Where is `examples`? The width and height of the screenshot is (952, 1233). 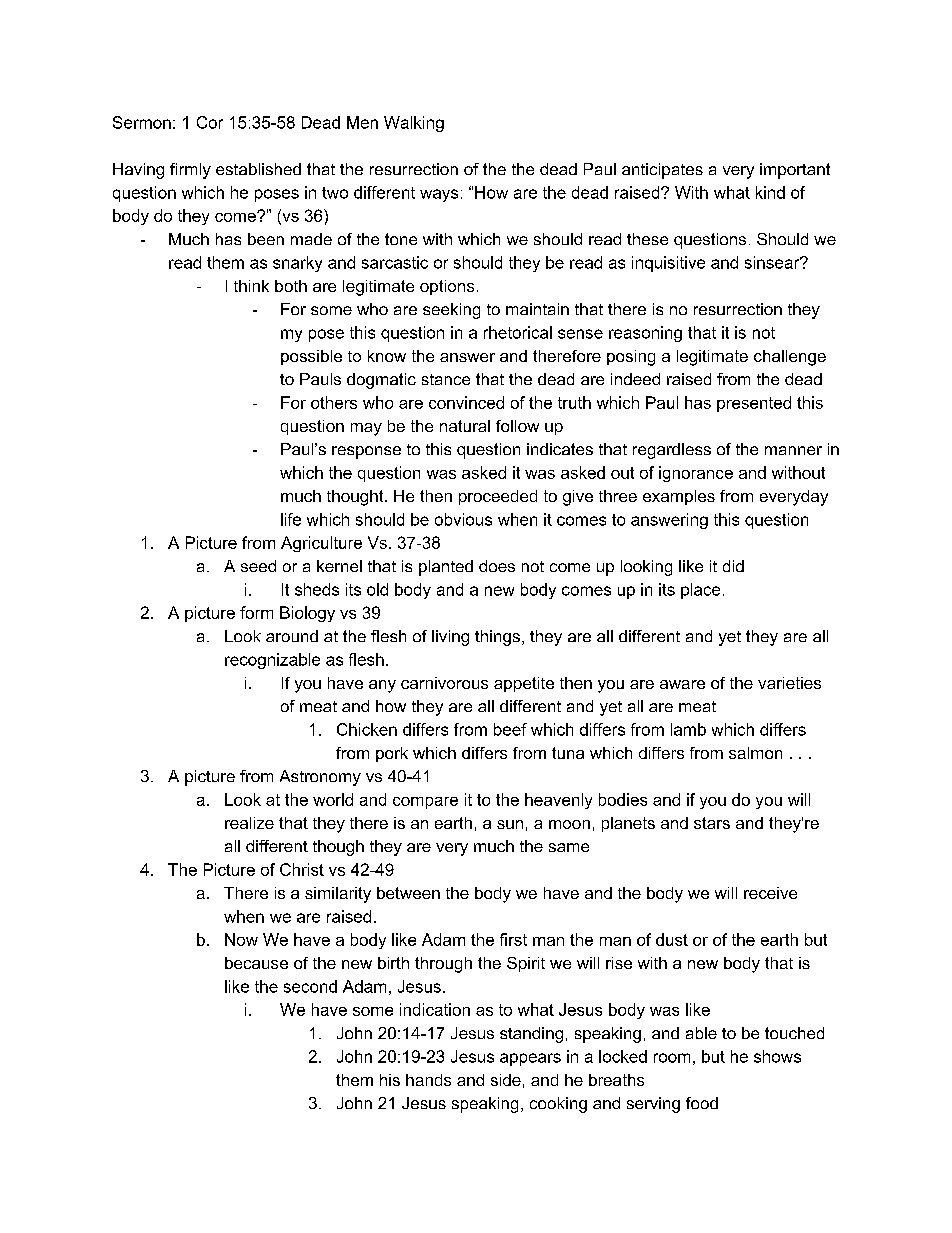
examples is located at coordinates (679, 497).
